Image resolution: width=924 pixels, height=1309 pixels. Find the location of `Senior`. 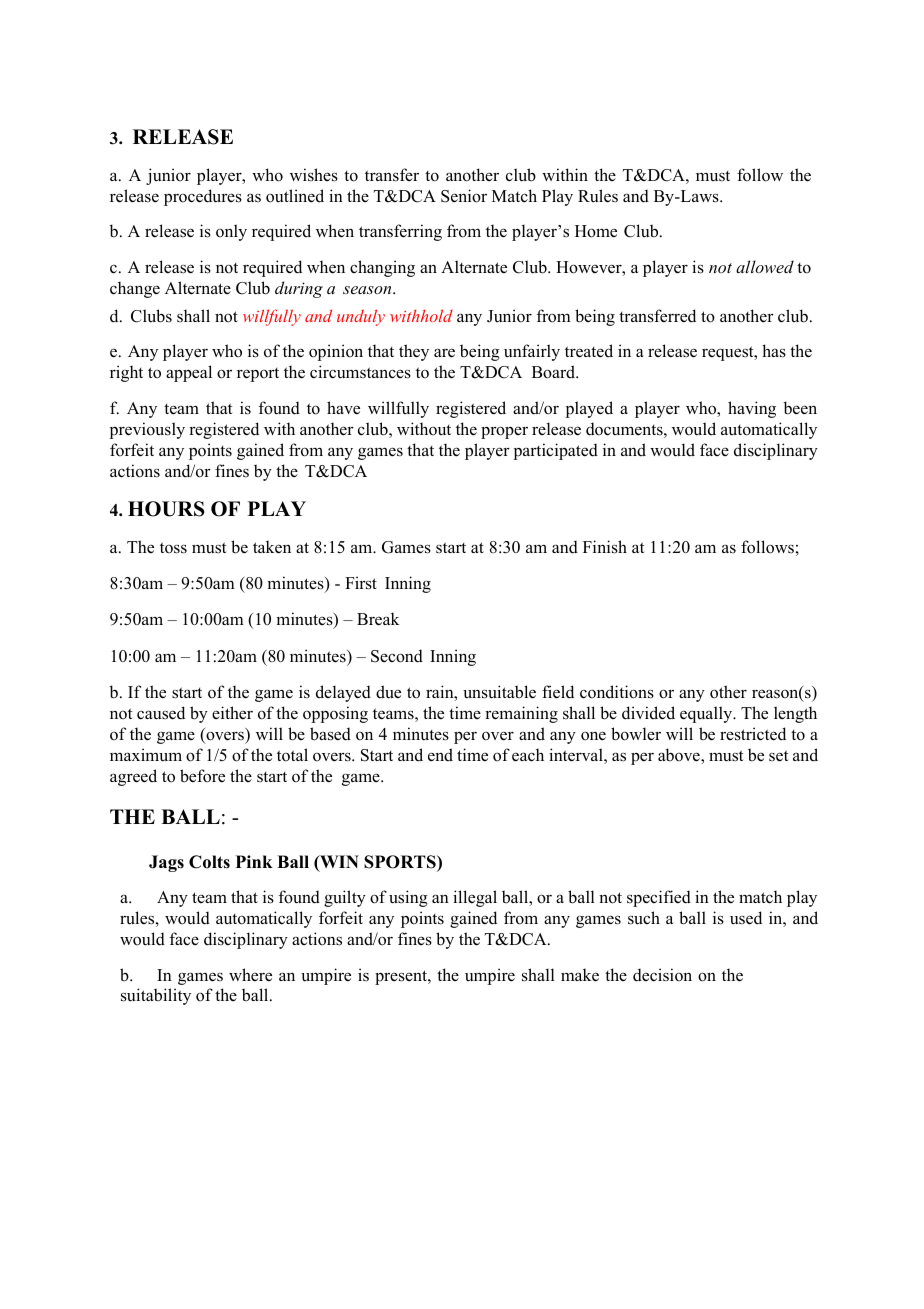

Senior is located at coordinates (464, 196).
